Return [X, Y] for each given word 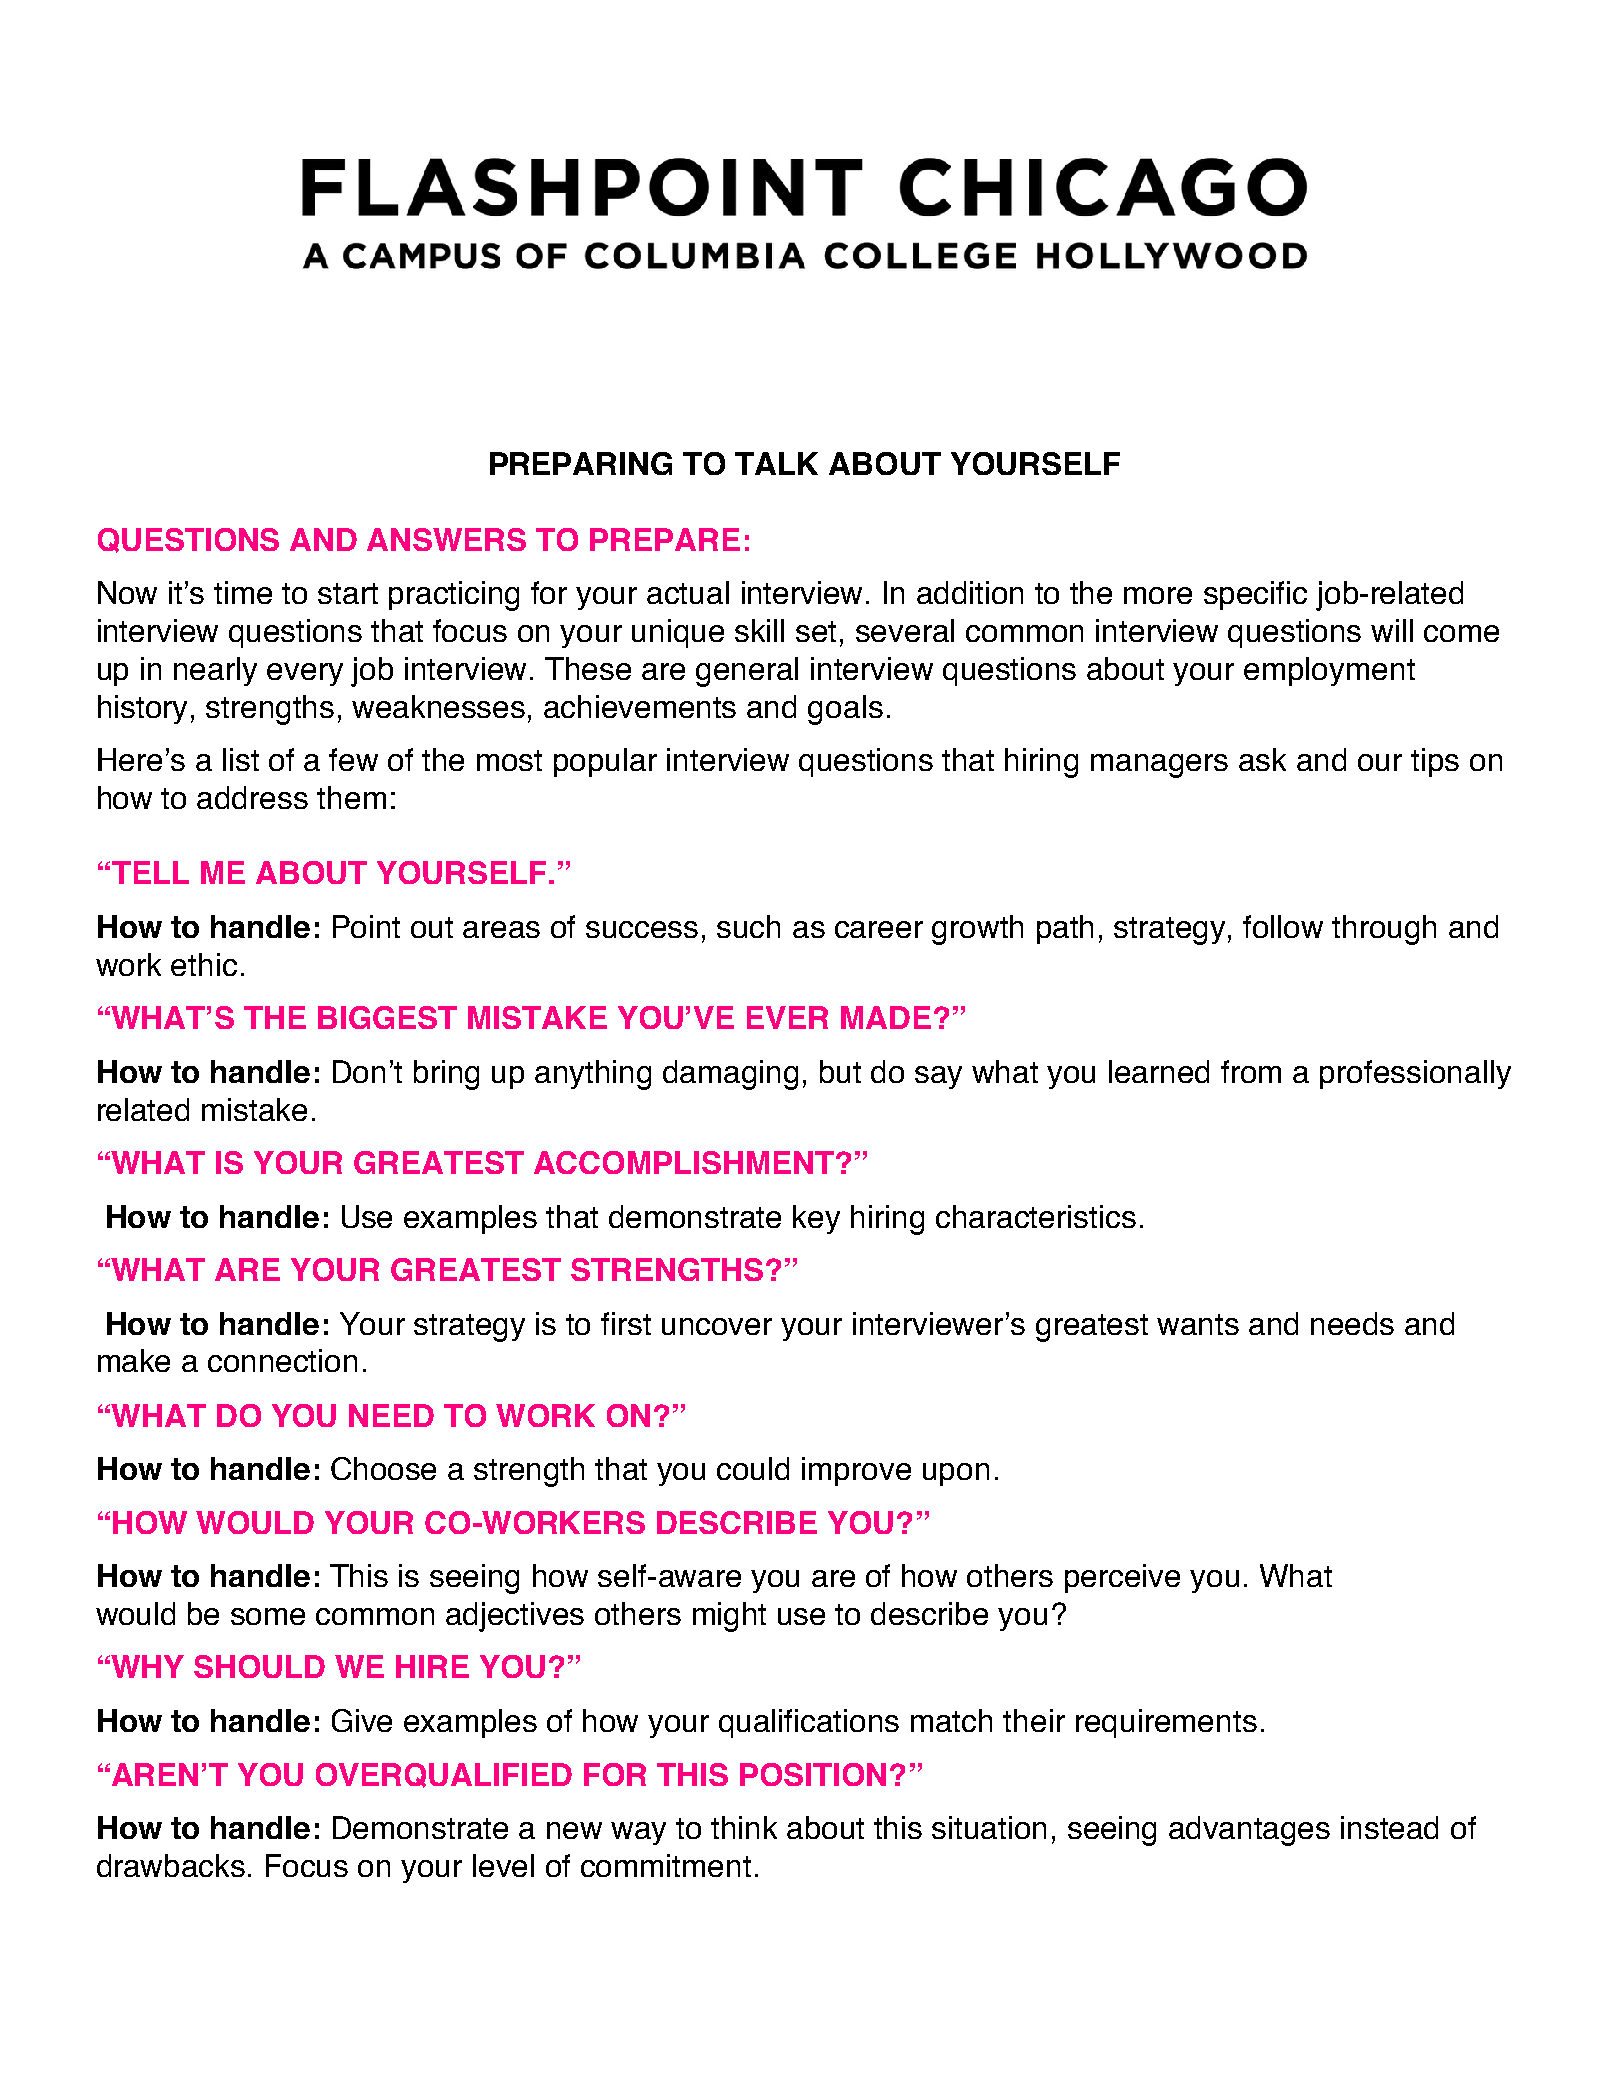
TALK [776, 463]
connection [282, 1360]
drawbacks [171, 1865]
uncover [717, 1326]
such [748, 926]
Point [366, 926]
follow [1283, 926]
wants [1198, 1324]
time [243, 592]
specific [1255, 595]
